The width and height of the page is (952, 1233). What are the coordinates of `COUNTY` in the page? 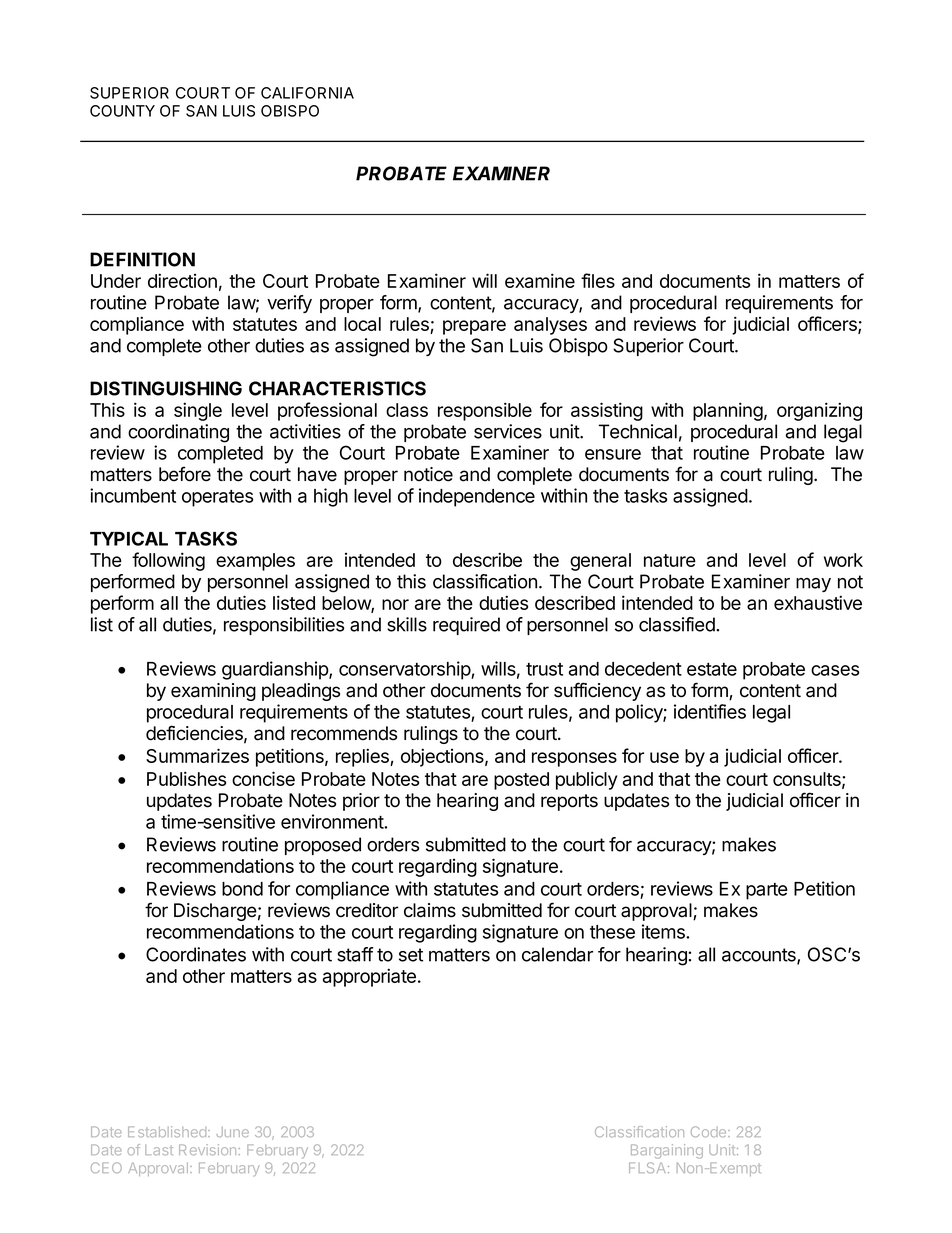 It's located at (122, 111).
